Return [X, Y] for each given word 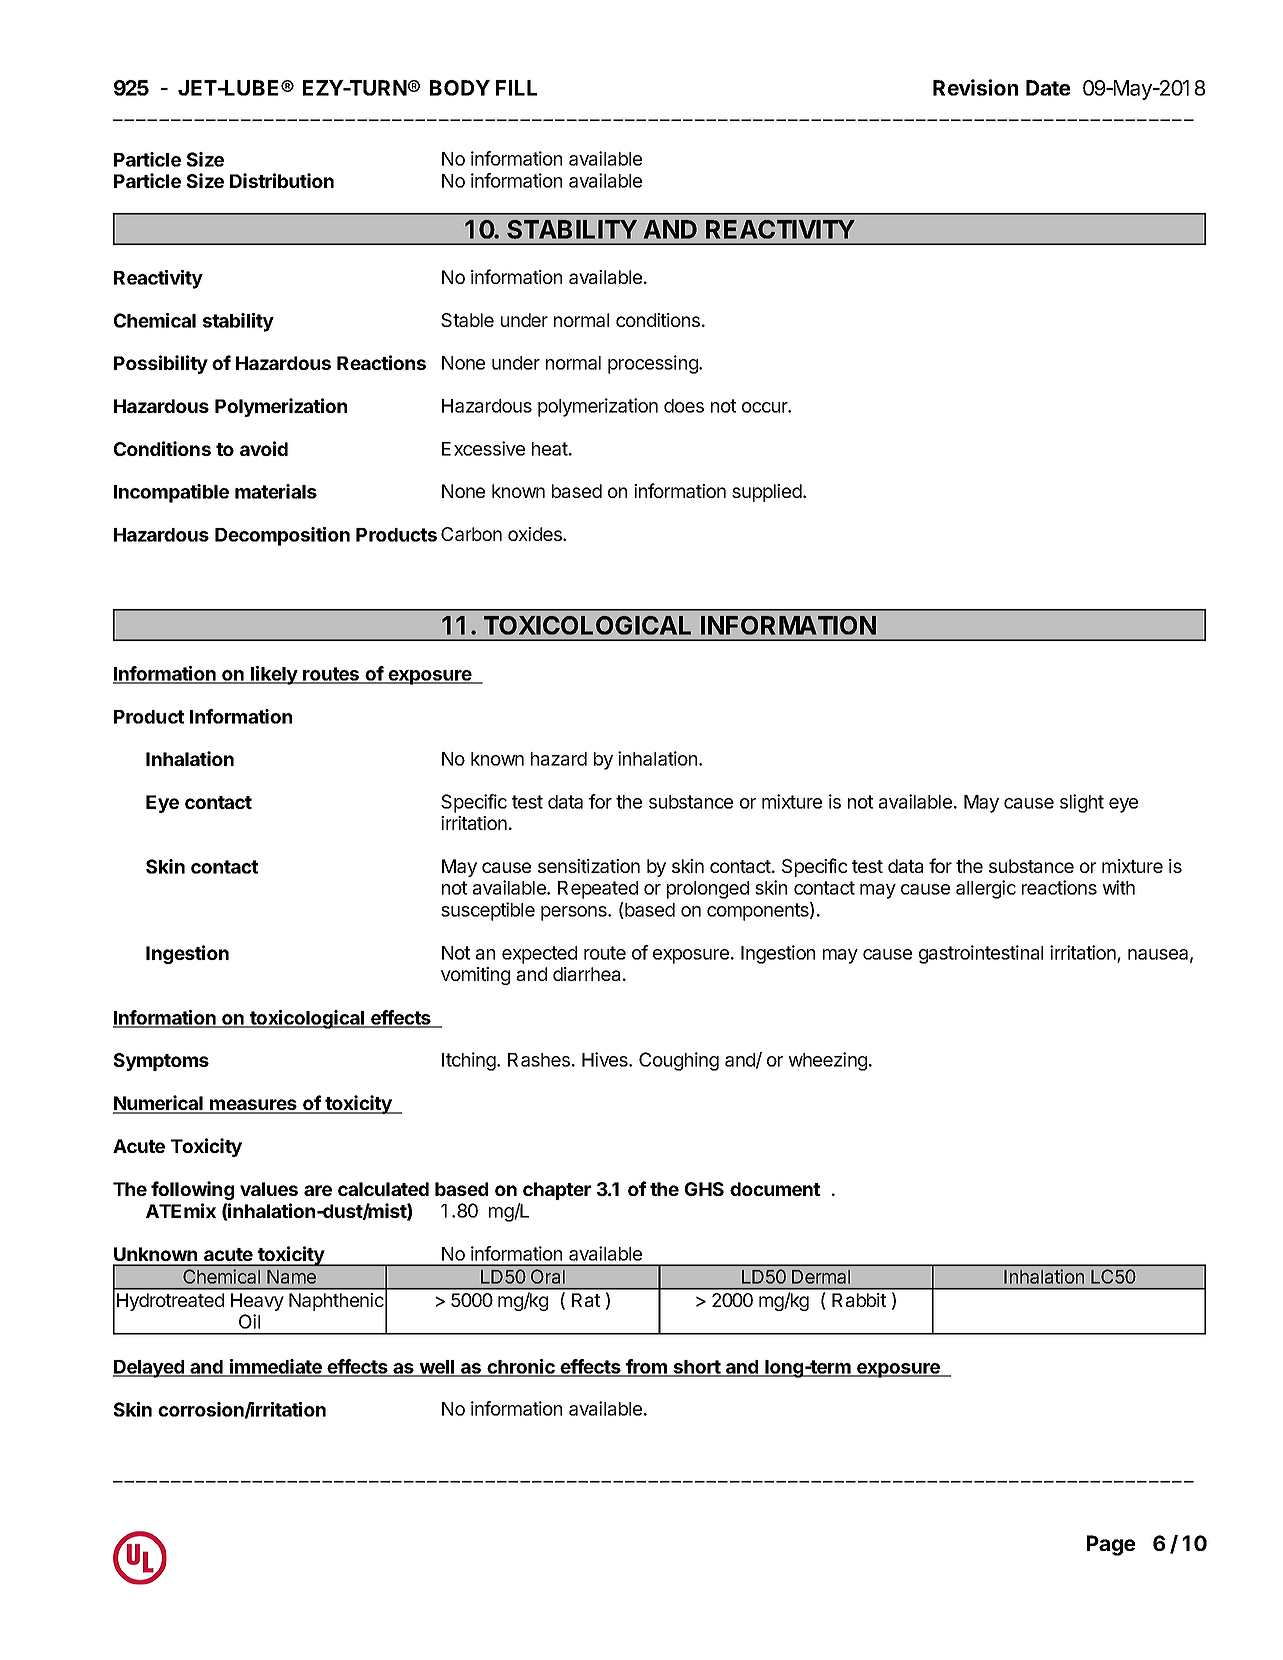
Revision [975, 87]
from [647, 1367]
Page [1111, 1545]
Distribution [282, 180]
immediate [276, 1367]
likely [274, 675]
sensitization [589, 866]
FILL [516, 88]
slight [1082, 803]
